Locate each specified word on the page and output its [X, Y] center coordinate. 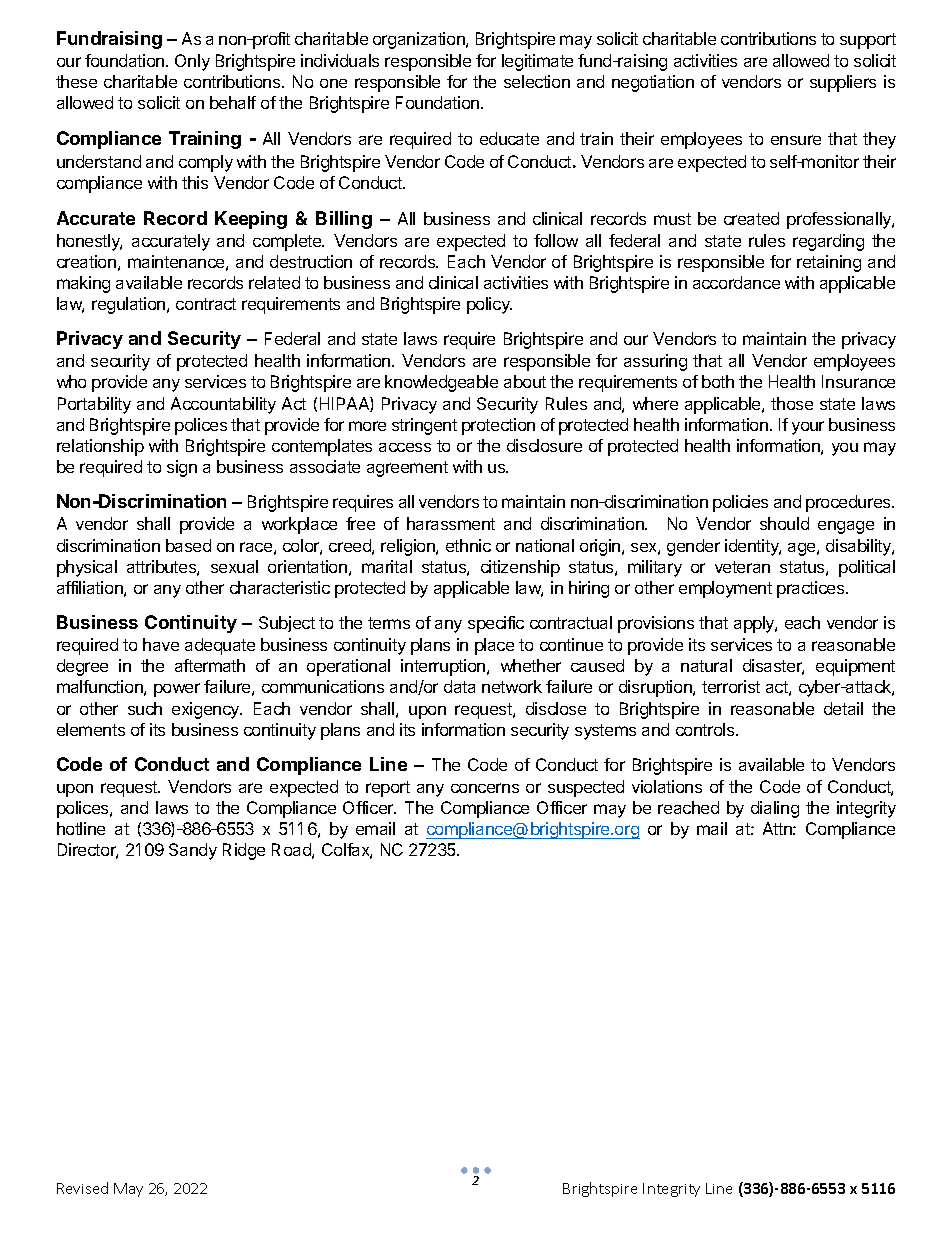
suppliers [843, 83]
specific [496, 624]
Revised [82, 1188]
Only [192, 62]
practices [812, 589]
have [161, 644]
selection [537, 81]
